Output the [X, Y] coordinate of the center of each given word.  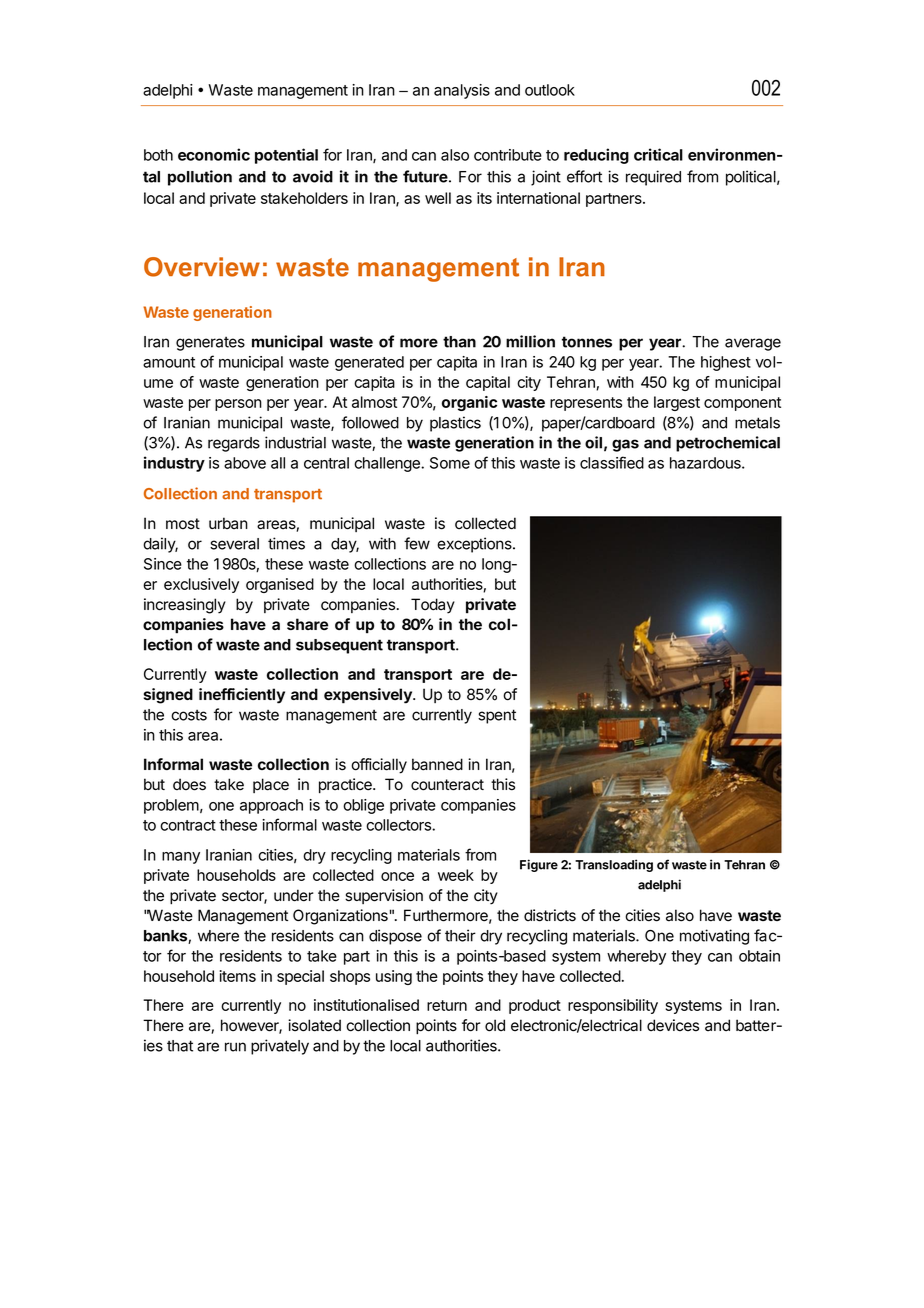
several [234, 544]
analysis [462, 91]
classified [612, 462]
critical [658, 154]
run [235, 1047]
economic [214, 154]
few [417, 543]
